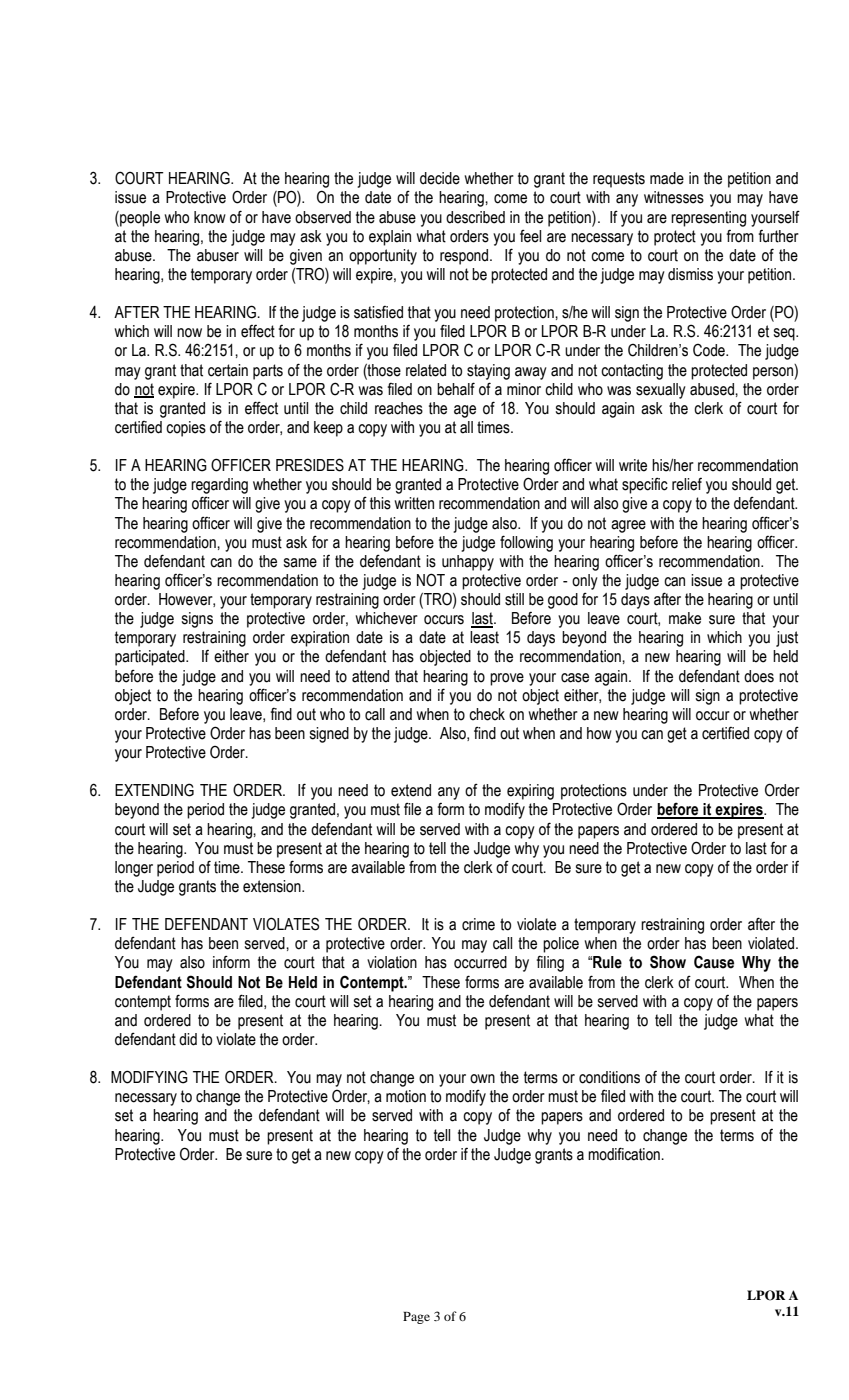 This screenshot has height=1400, width=849. What do you see at coordinates (475, 217) in the screenshot?
I see `described` at bounding box center [475, 217].
